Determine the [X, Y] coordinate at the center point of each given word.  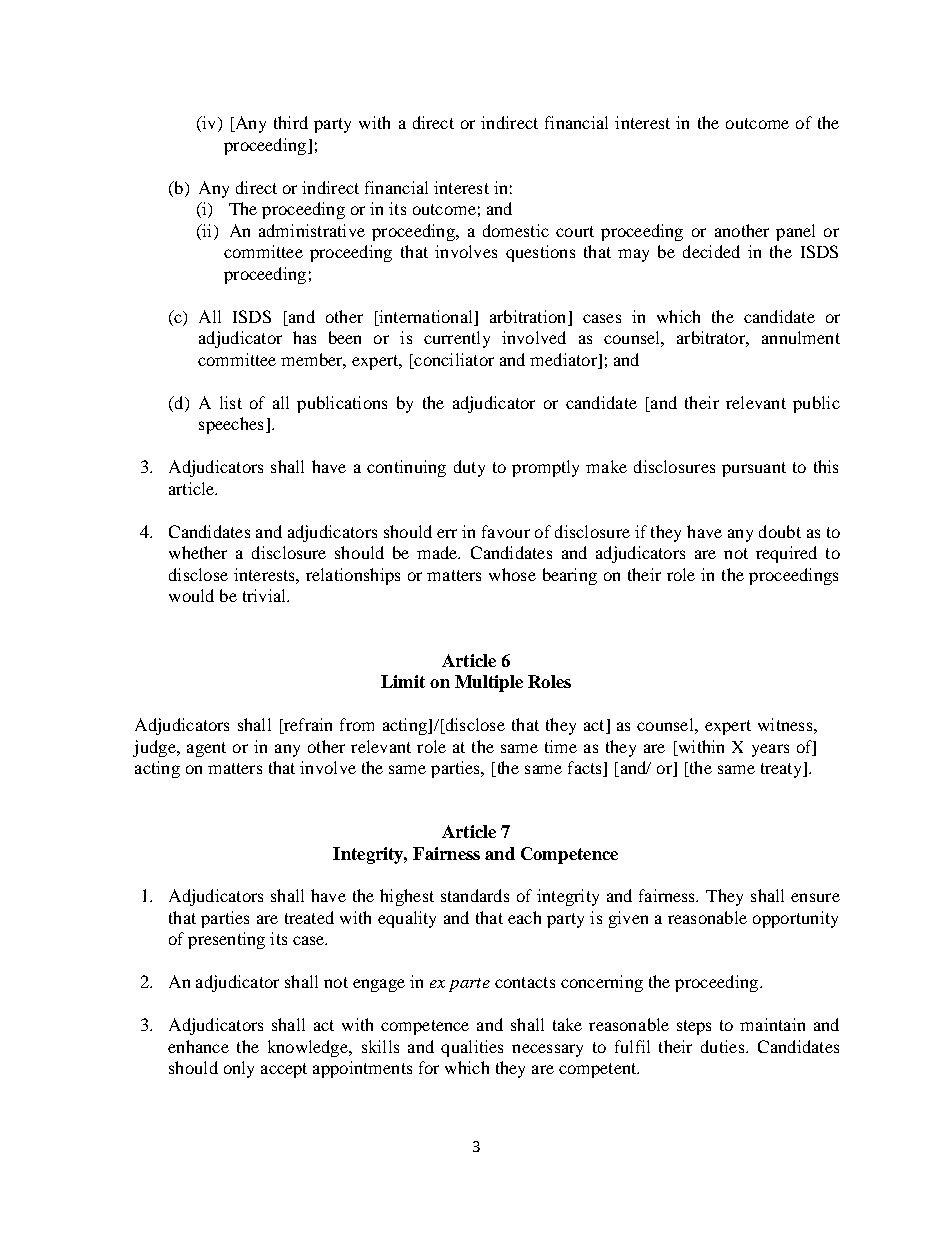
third [291, 122]
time [561, 746]
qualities [472, 1048]
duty [469, 468]
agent [206, 749]
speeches [231, 425]
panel [795, 232]
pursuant [754, 469]
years [770, 750]
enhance [198, 1046]
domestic [516, 230]
